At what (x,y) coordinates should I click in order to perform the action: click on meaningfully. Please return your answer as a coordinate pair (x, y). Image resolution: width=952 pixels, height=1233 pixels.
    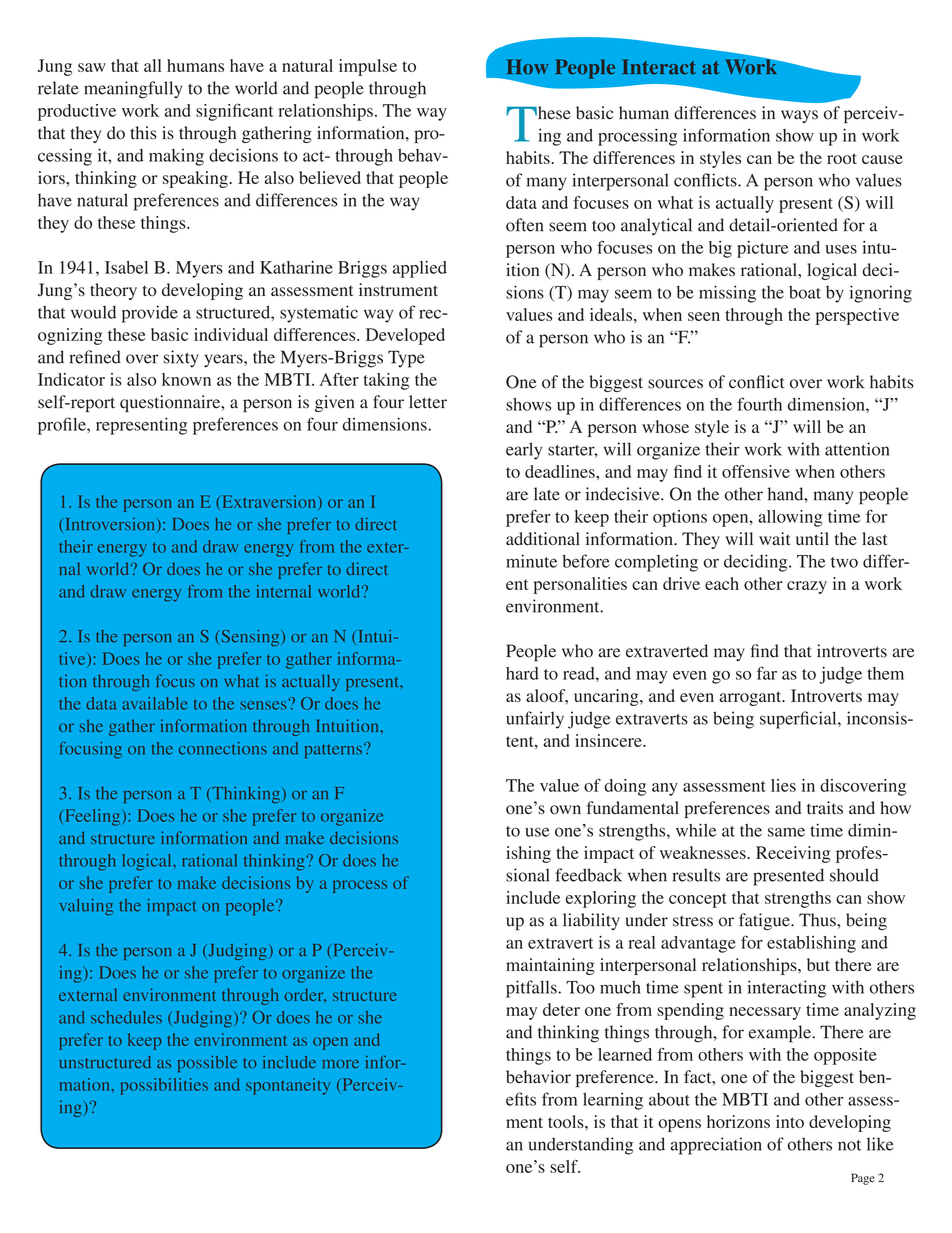
    Looking at the image, I should click on (133, 90).
